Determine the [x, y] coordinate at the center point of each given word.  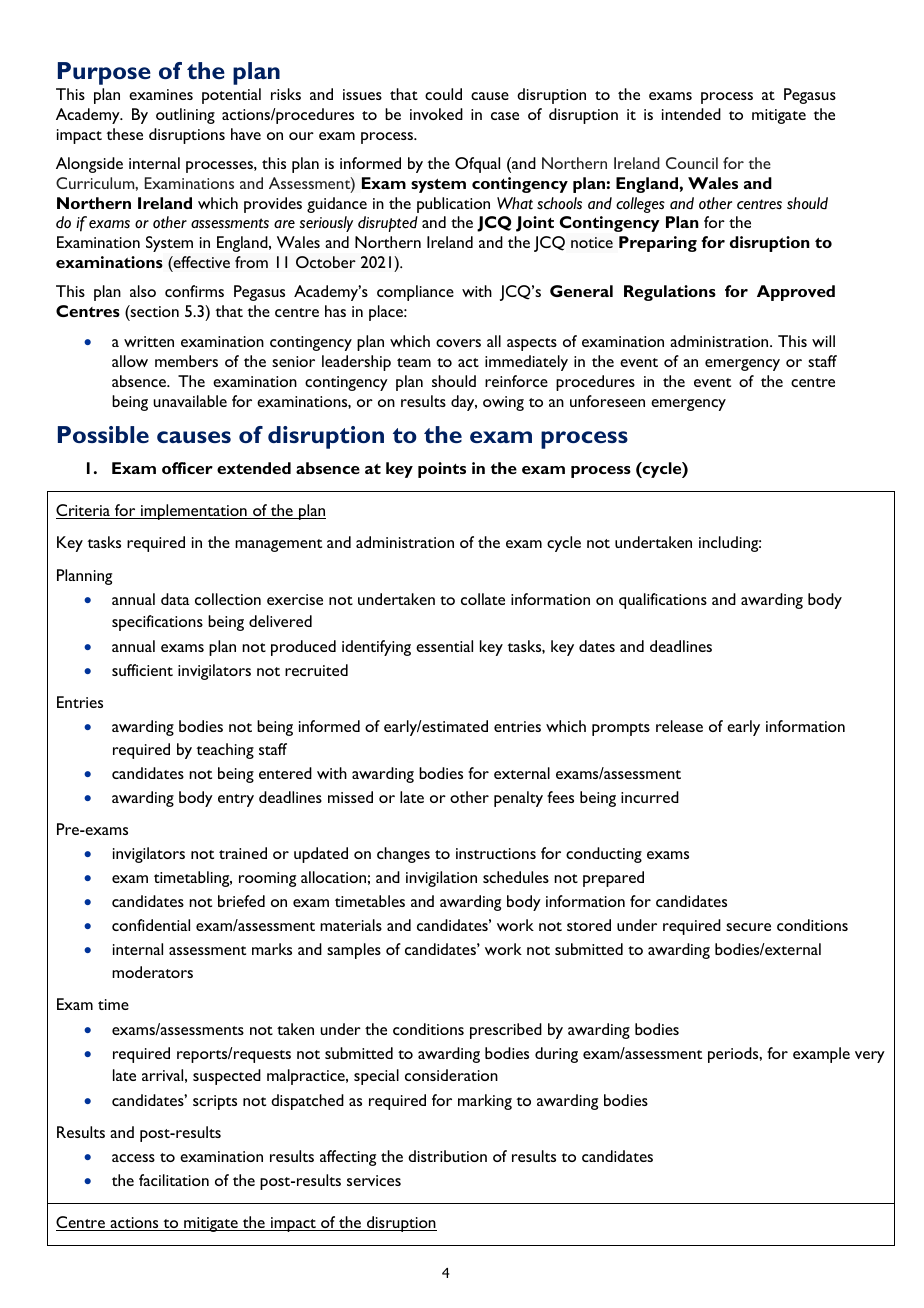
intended [691, 114]
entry [236, 800]
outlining [185, 116]
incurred [650, 797]
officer [187, 468]
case [505, 116]
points [442, 470]
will [823, 341]
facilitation [174, 1180]
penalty [518, 799]
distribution [447, 1156]
